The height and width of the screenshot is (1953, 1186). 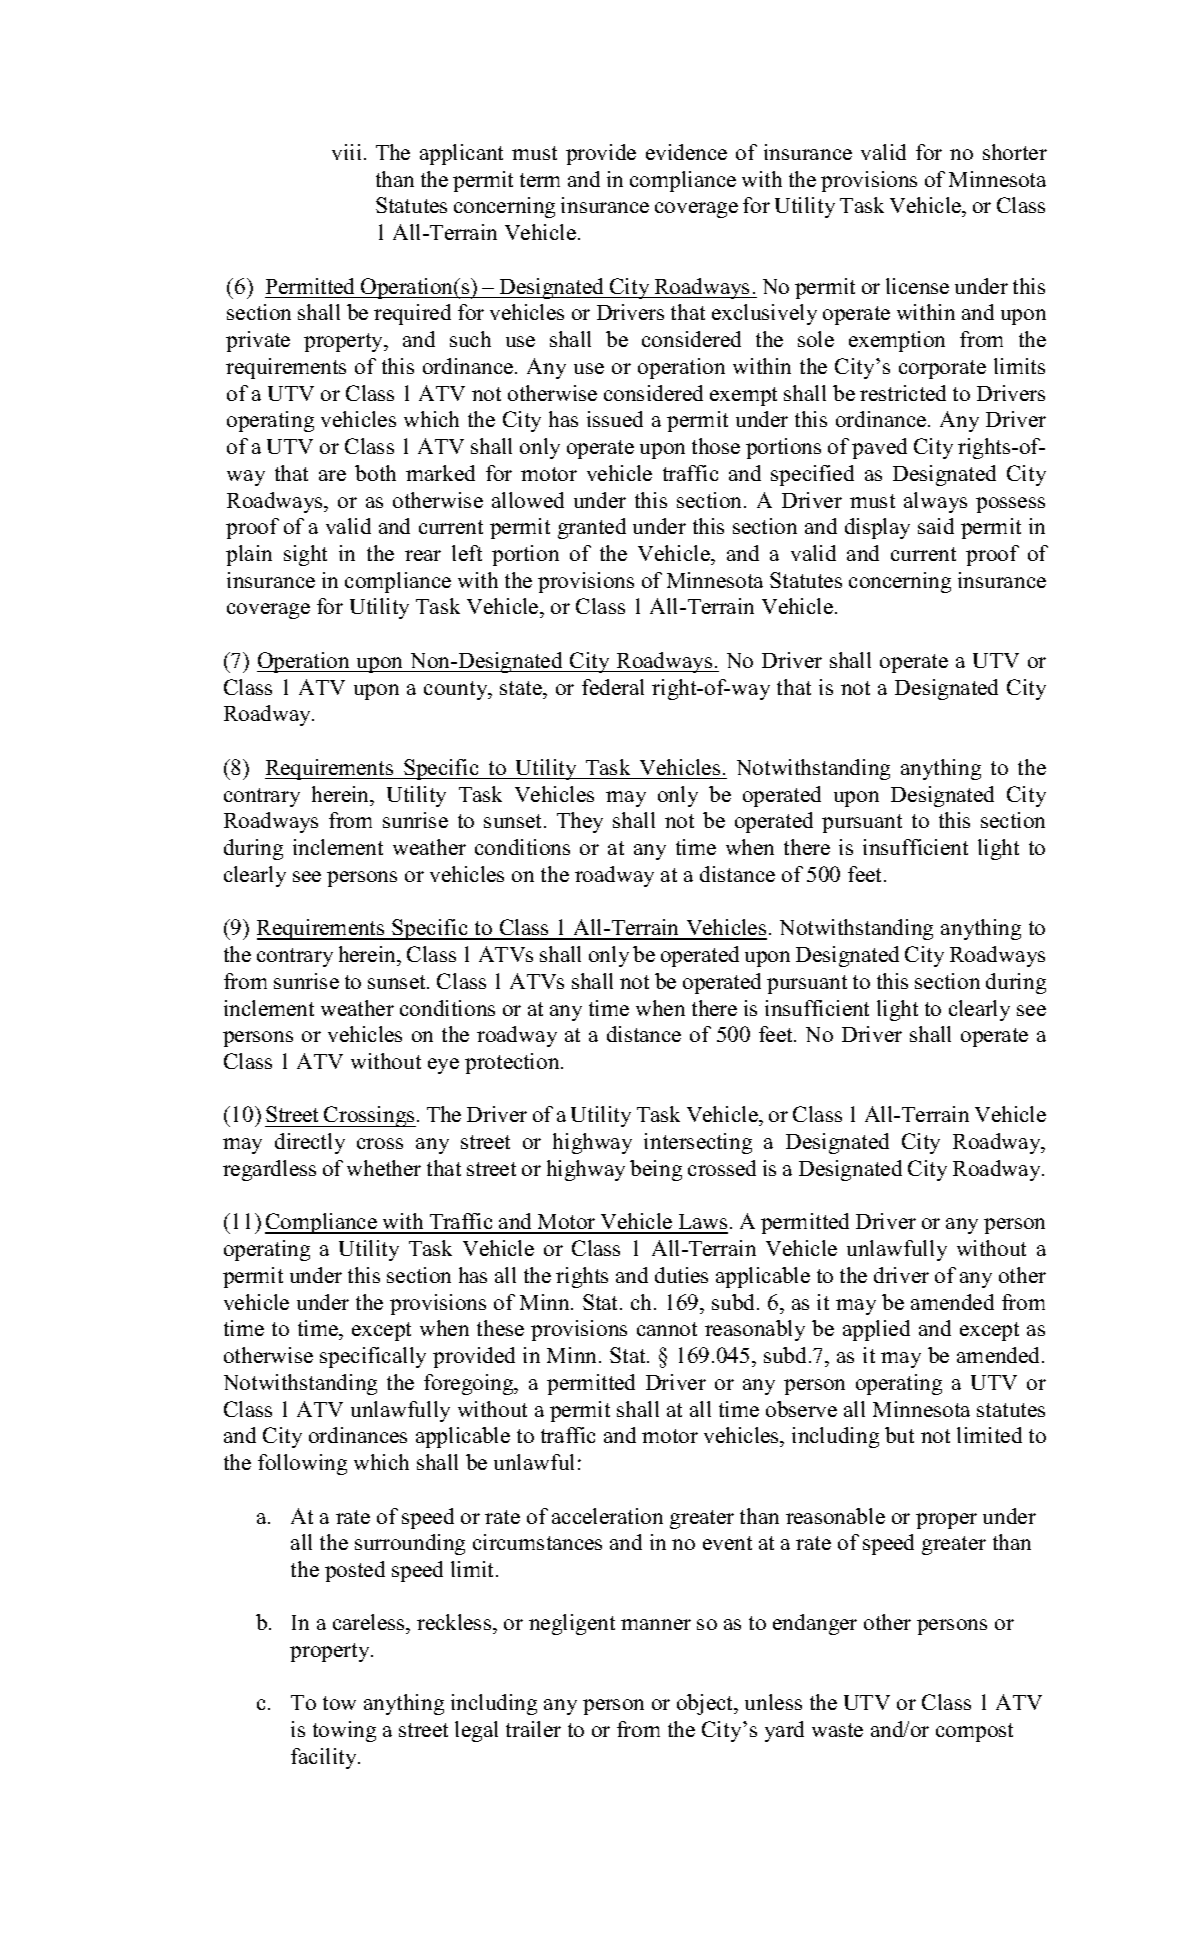 What do you see at coordinates (936, 526) in the screenshot?
I see `said` at bounding box center [936, 526].
